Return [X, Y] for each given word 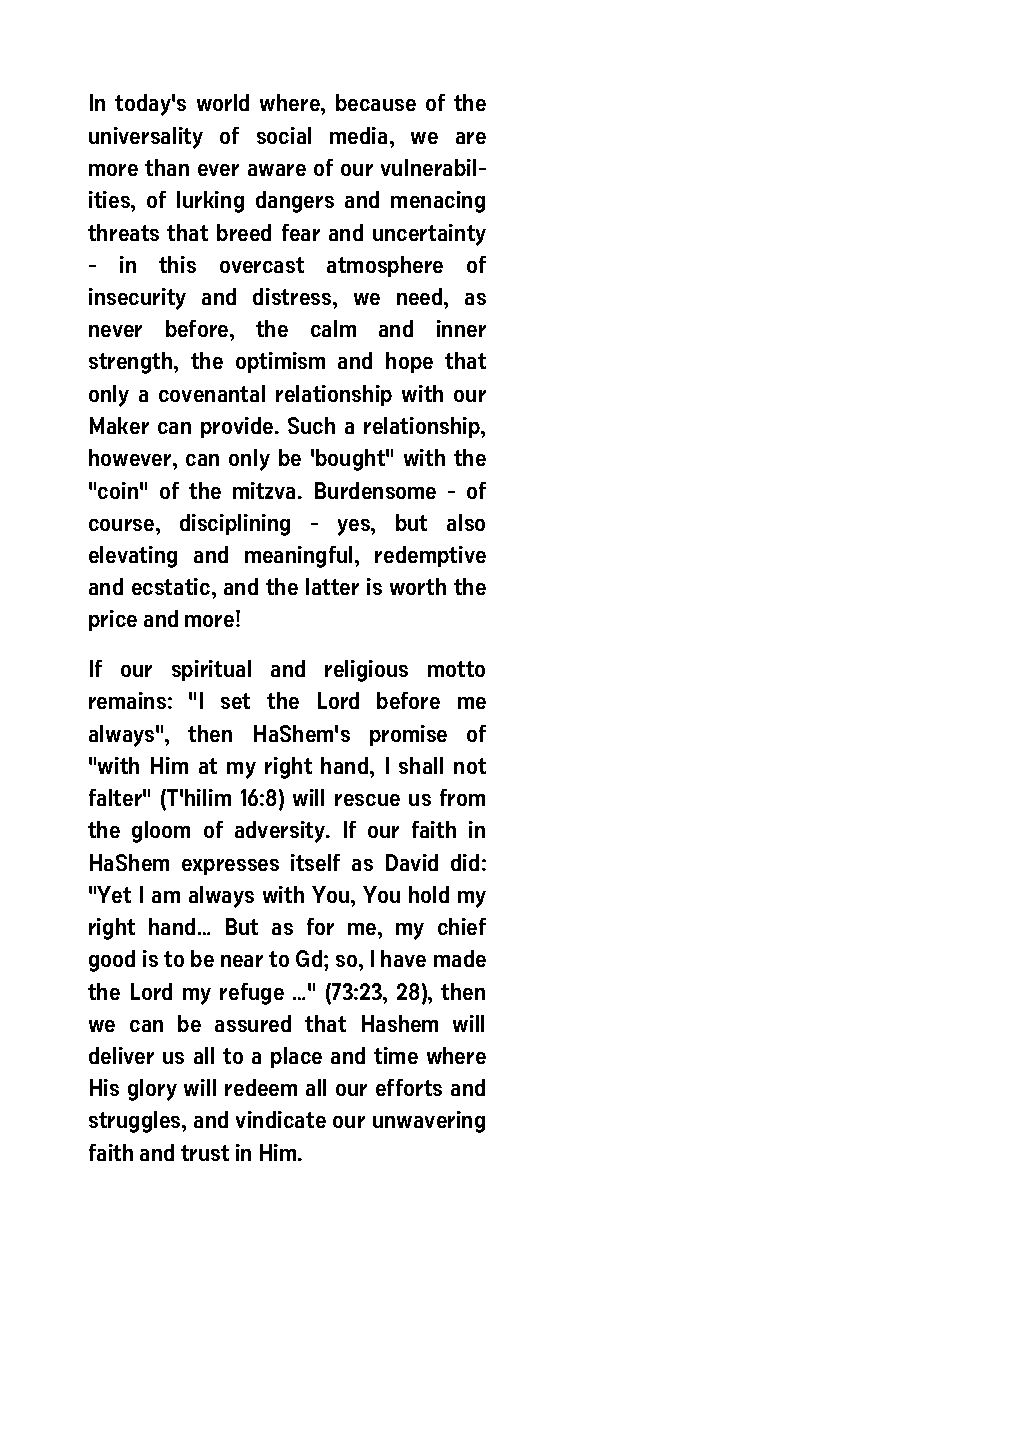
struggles [136, 1122]
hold [429, 894]
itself [315, 862]
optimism [280, 362]
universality [146, 138]
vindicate [281, 1119]
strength [132, 363]
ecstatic [172, 586]
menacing [438, 202]
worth [418, 586]
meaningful [300, 557]
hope [409, 362]
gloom [161, 832]
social [284, 135]
